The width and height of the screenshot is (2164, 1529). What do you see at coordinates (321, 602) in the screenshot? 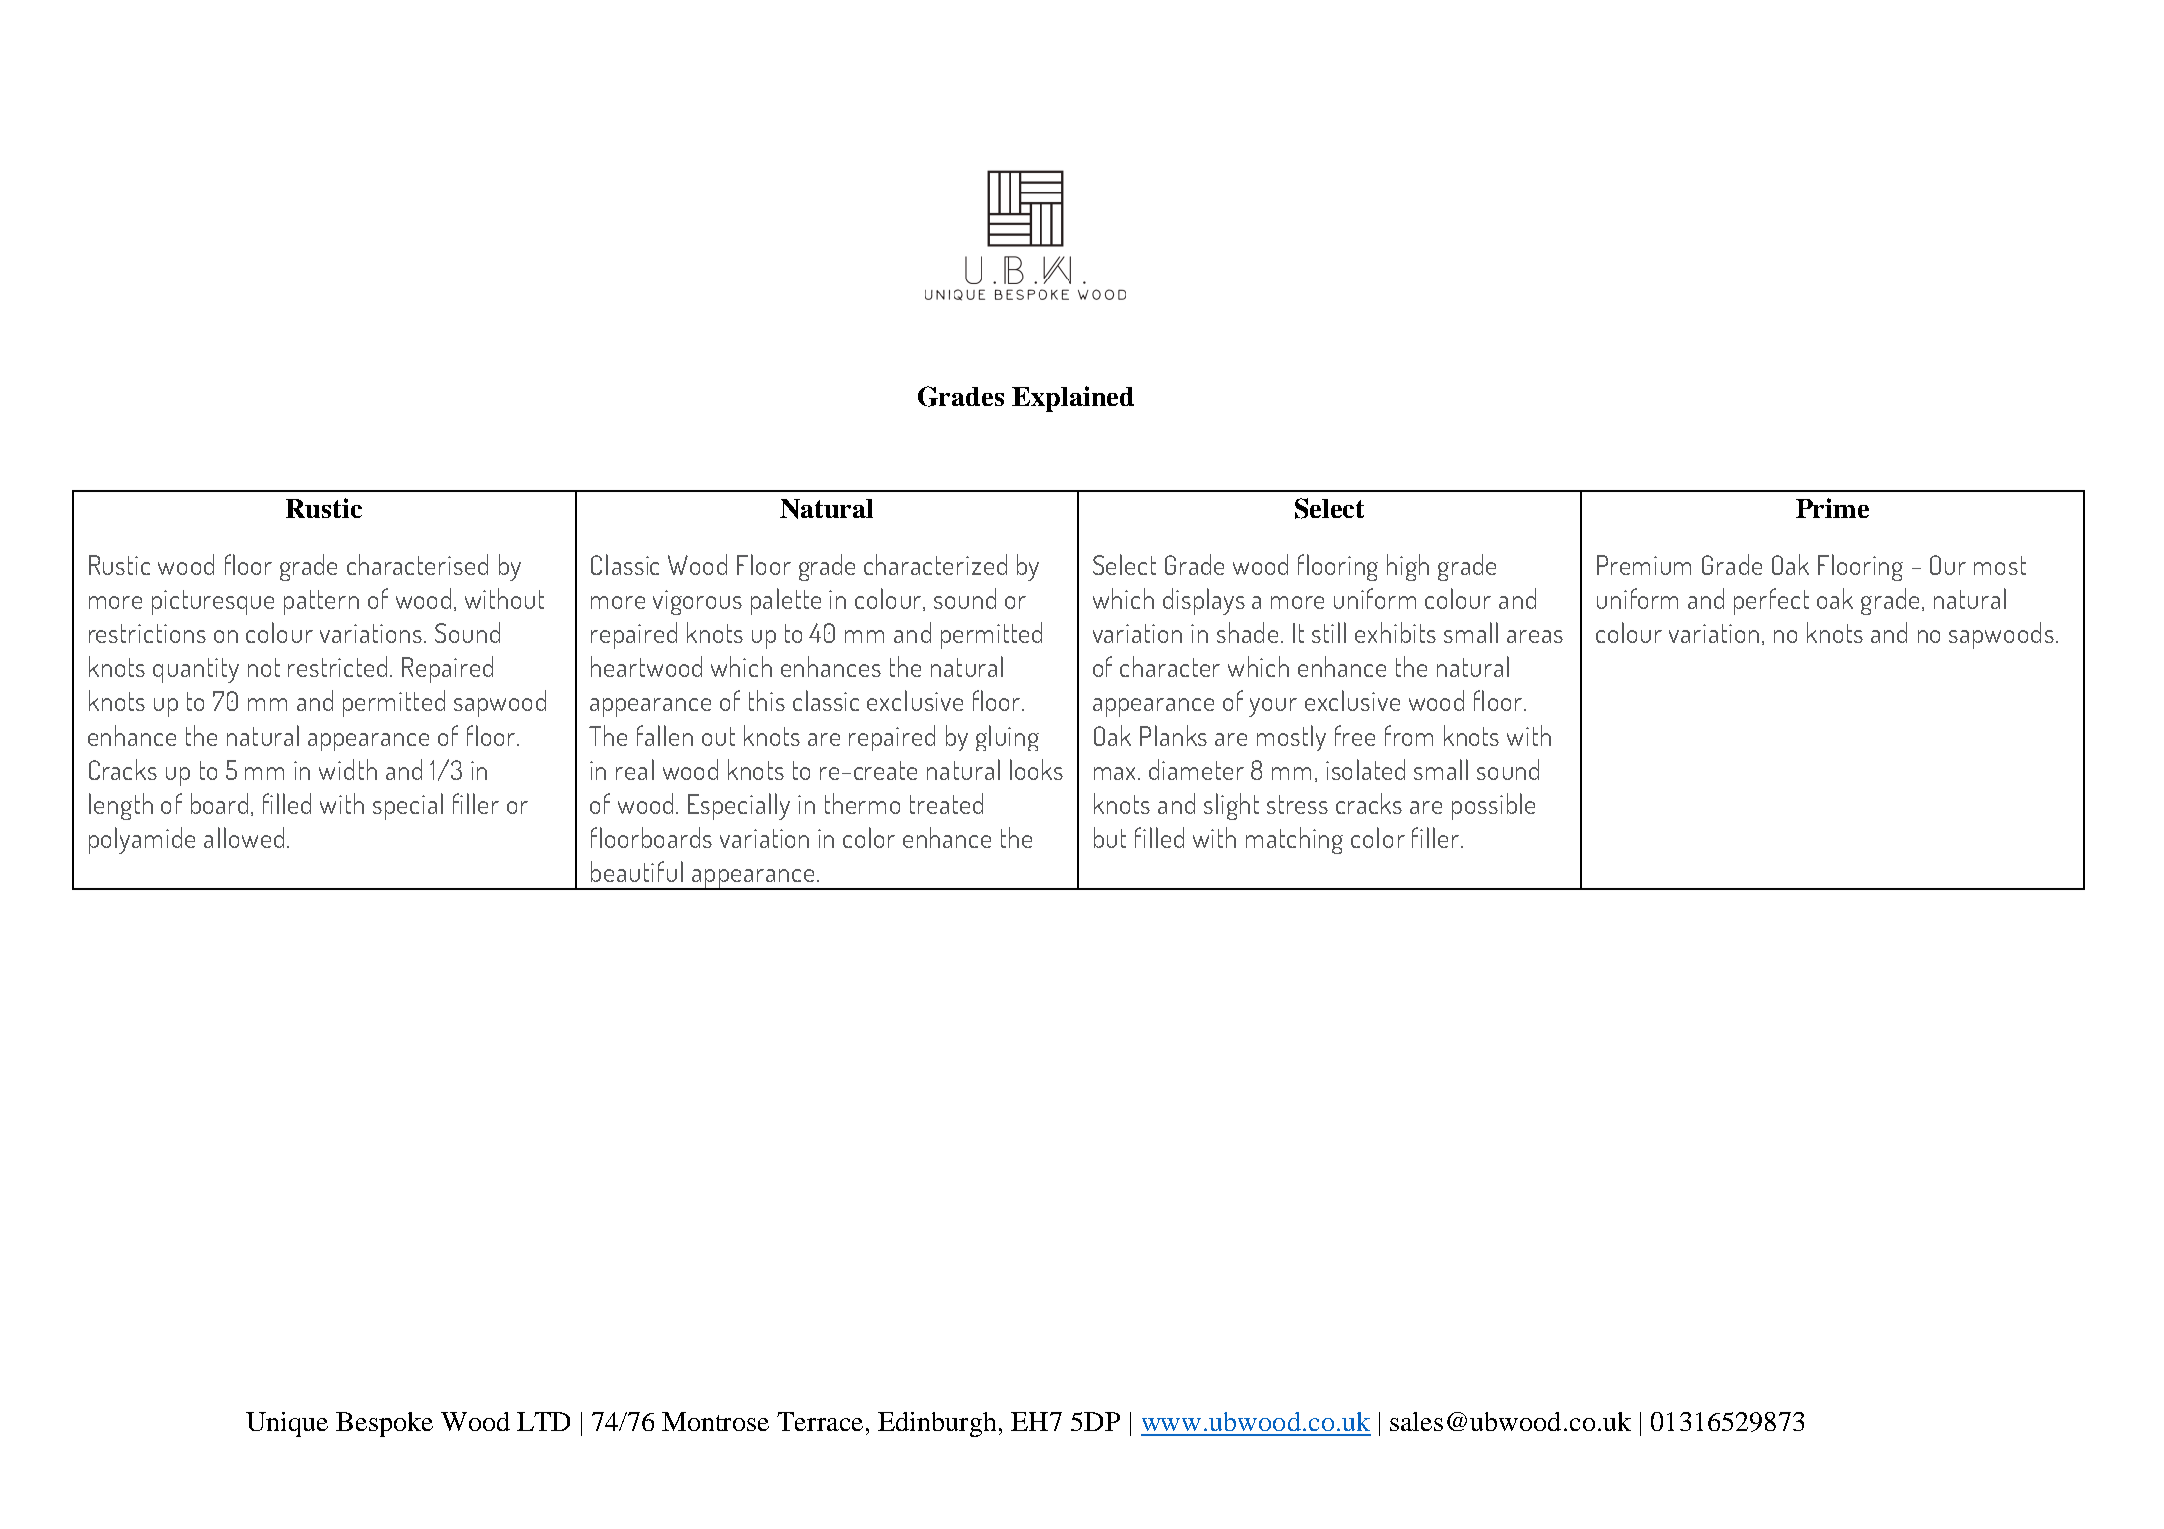
I see `pattern` at bounding box center [321, 602].
